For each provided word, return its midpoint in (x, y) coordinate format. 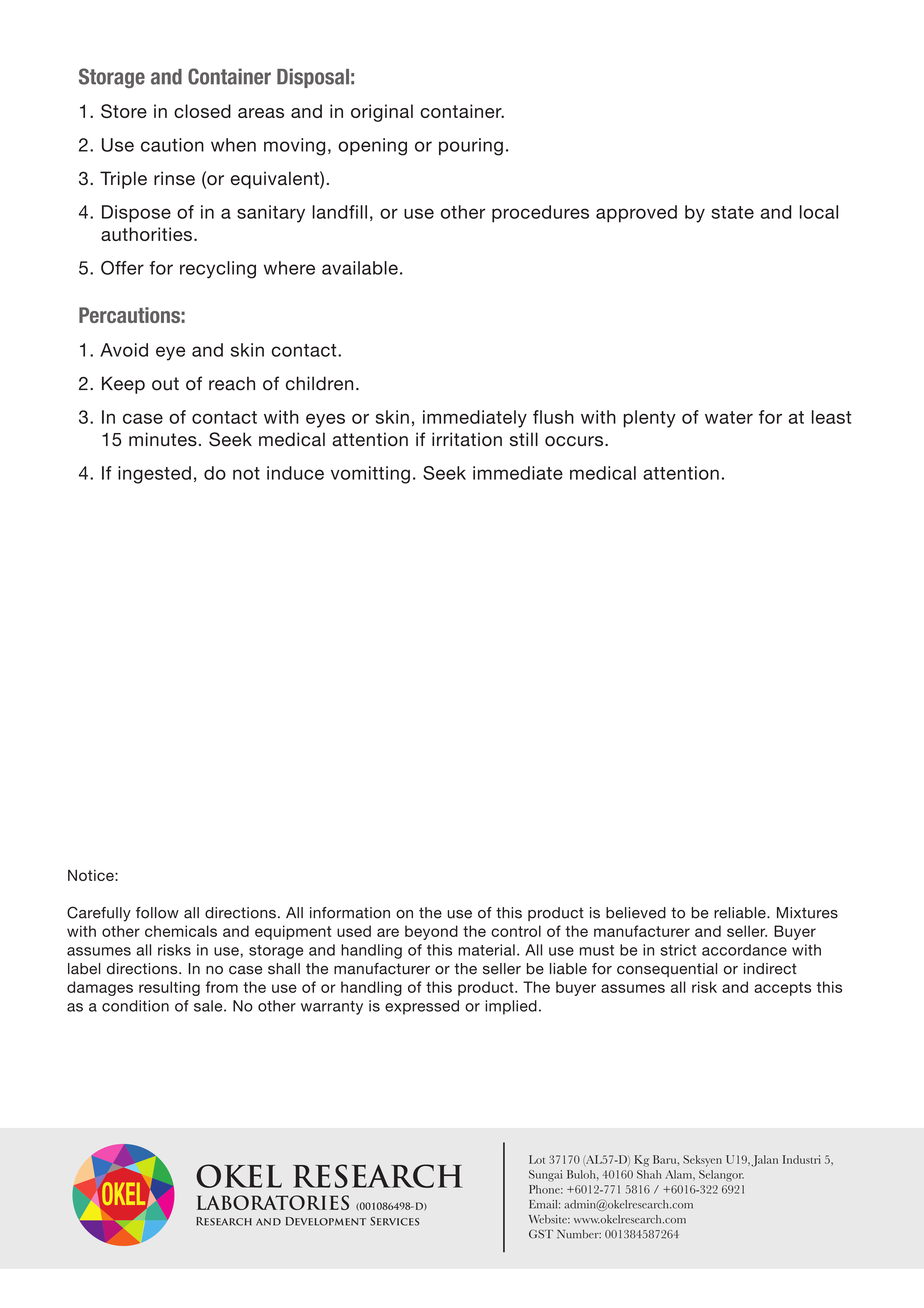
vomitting (370, 475)
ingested (154, 475)
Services (395, 1221)
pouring (471, 147)
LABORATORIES (273, 1202)
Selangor (721, 1176)
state (732, 212)
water (729, 417)
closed (202, 111)
